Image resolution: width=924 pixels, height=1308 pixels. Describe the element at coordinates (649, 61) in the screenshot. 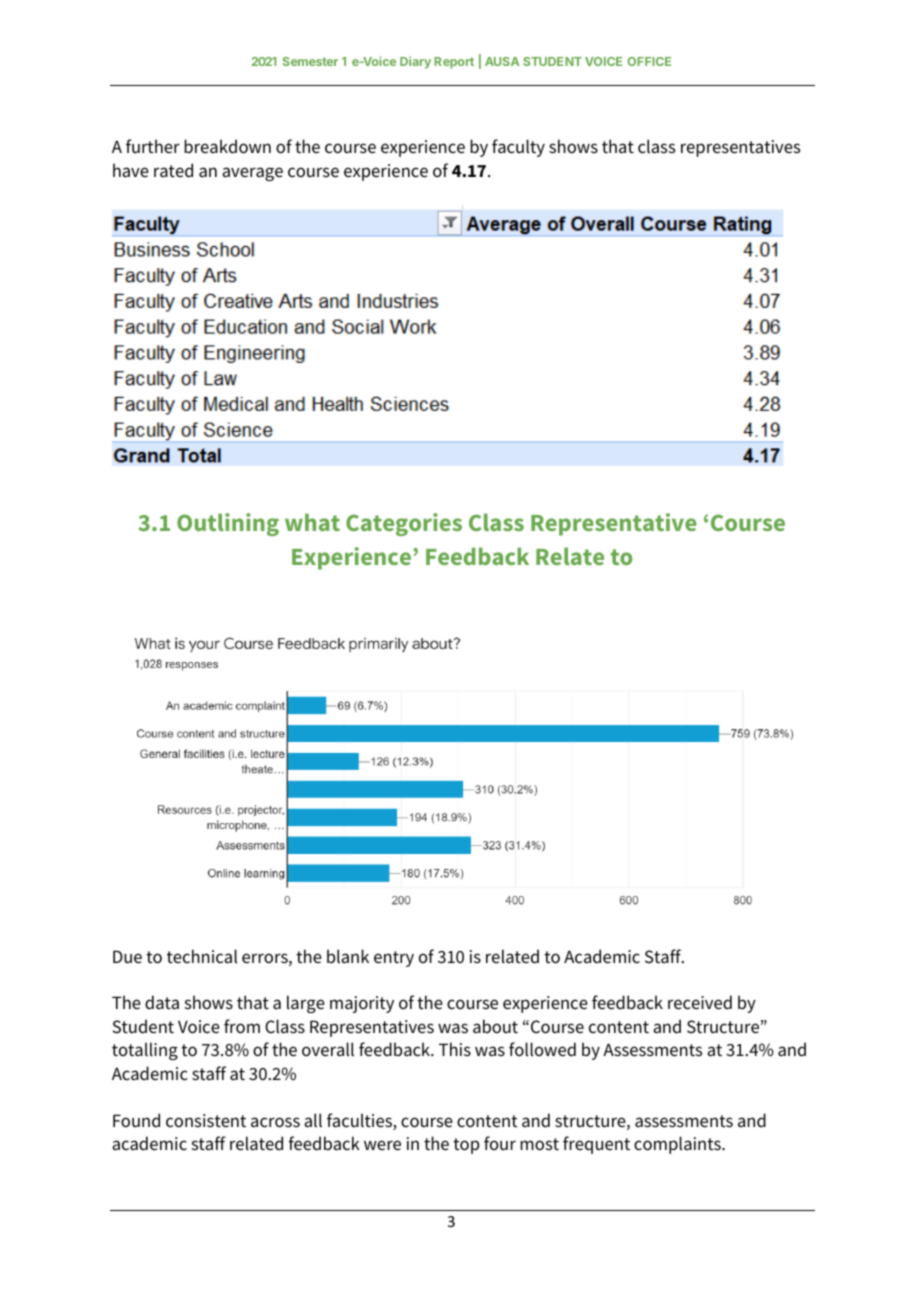

I see `OFFICE` at that location.
